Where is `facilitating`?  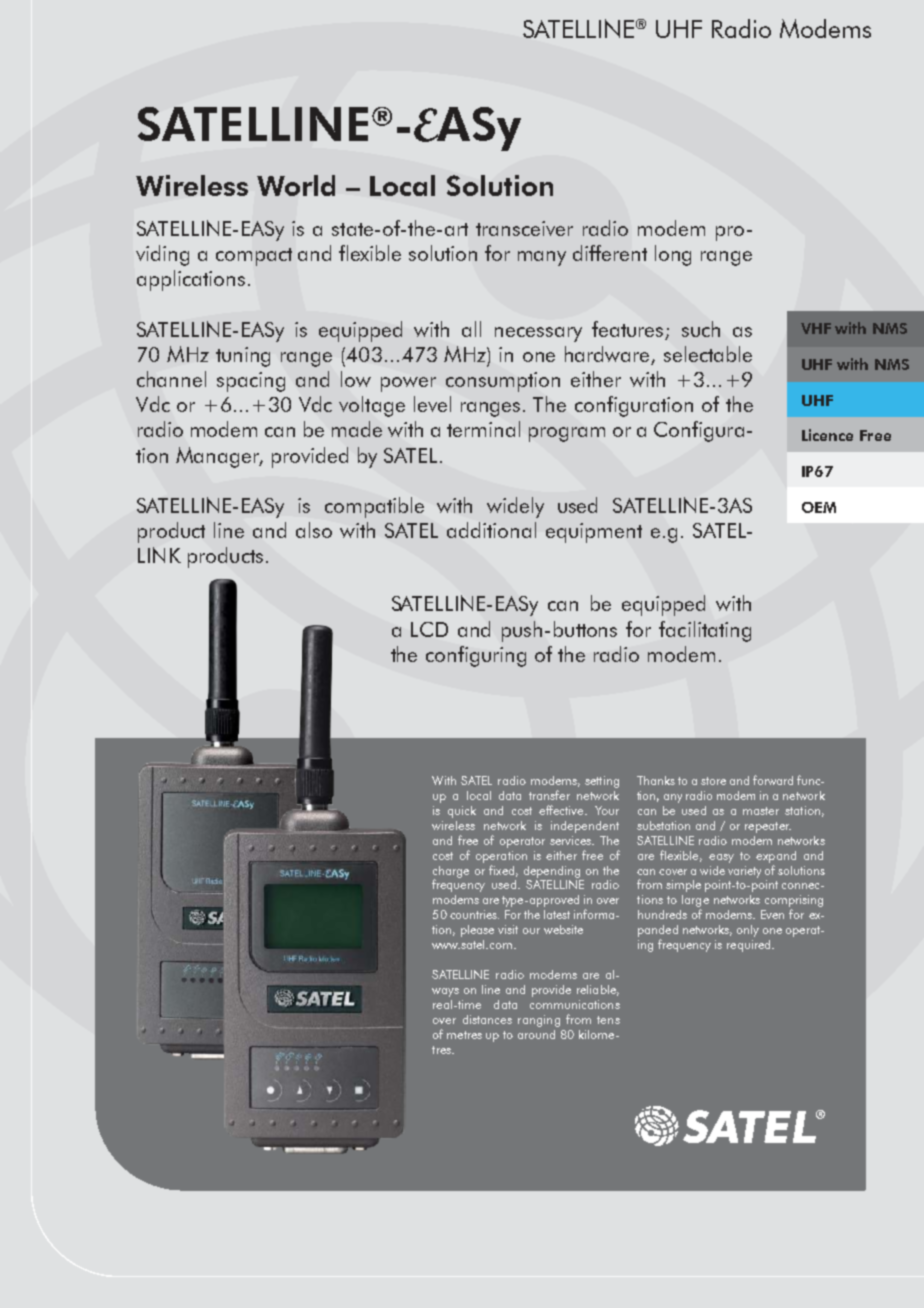 facilitating is located at coordinates (705, 631).
